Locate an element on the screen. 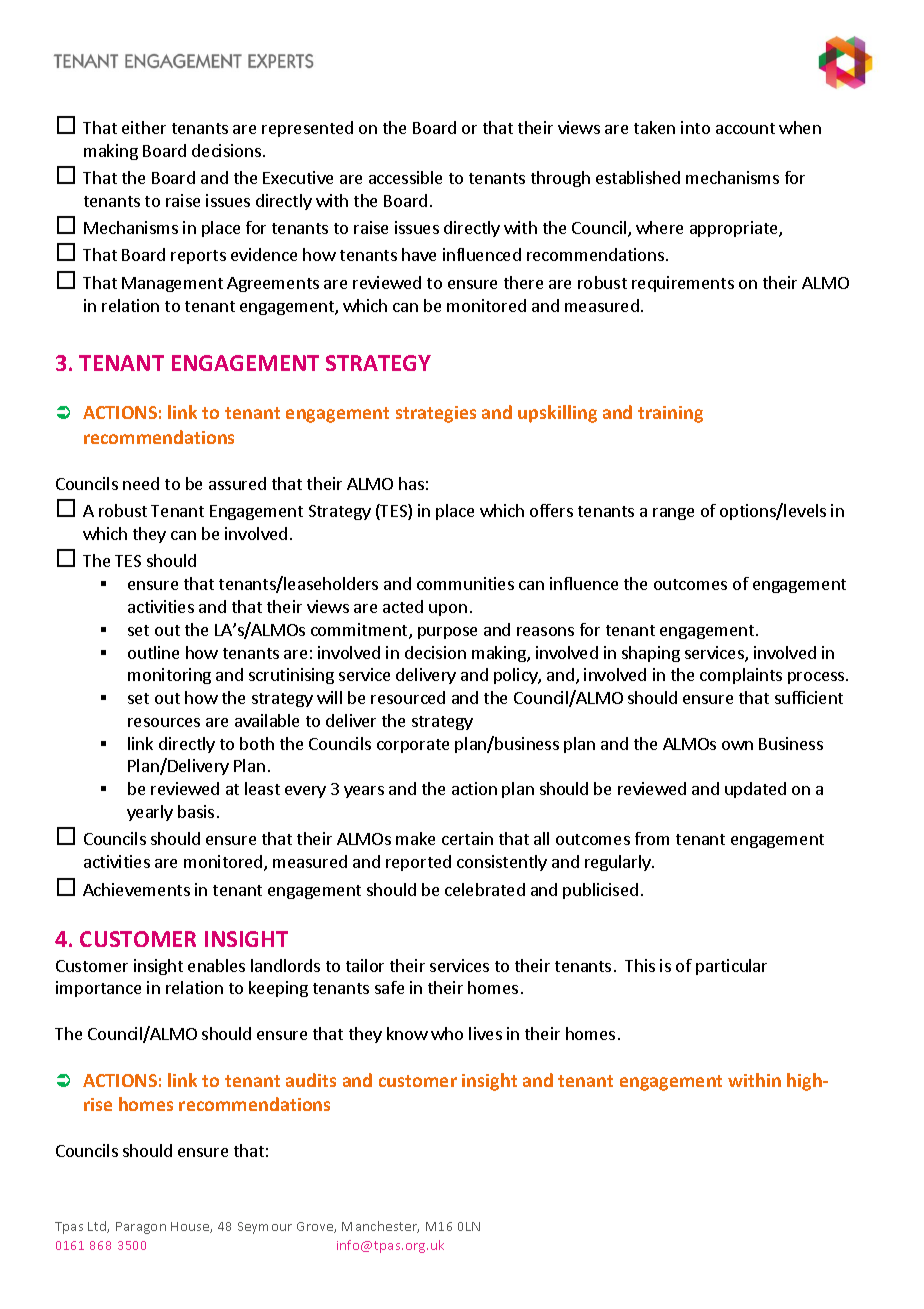 This screenshot has height=1309, width=924. account is located at coordinates (745, 128).
